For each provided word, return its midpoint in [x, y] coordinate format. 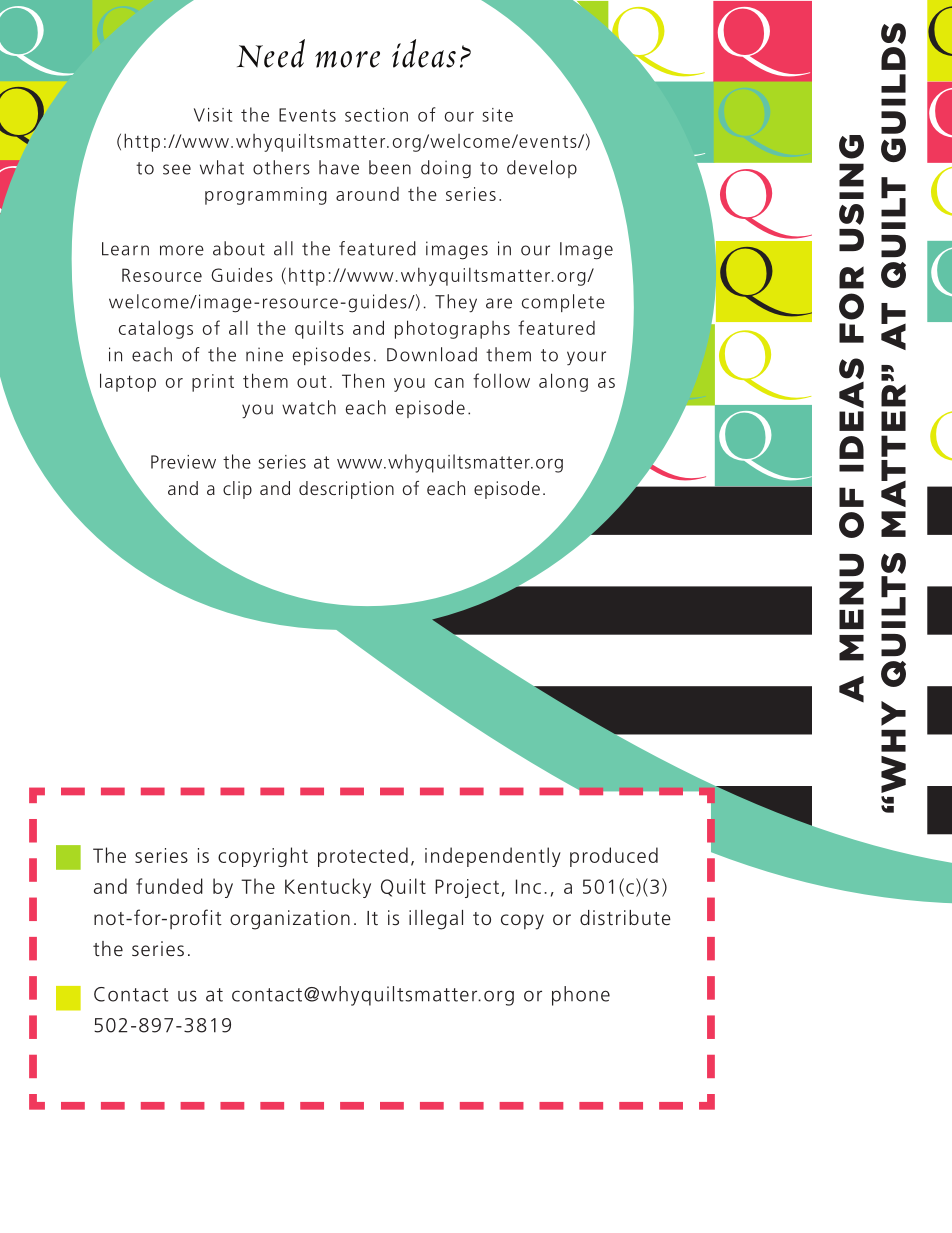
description [346, 490]
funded [169, 886]
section [376, 115]
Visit [213, 115]
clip [237, 490]
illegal [436, 920]
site [497, 115]
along [563, 382]
